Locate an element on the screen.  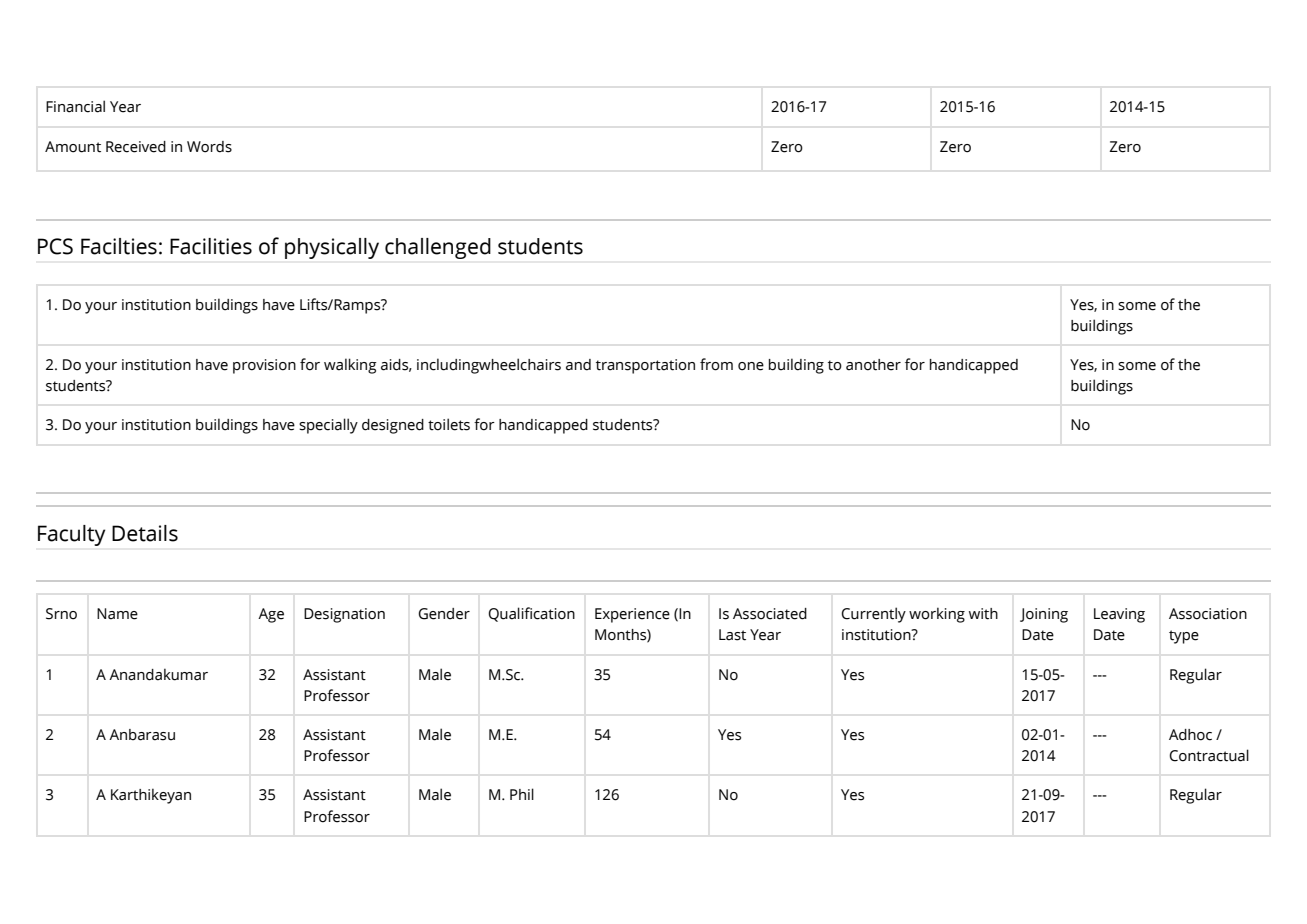
provision is located at coordinates (264, 366).
